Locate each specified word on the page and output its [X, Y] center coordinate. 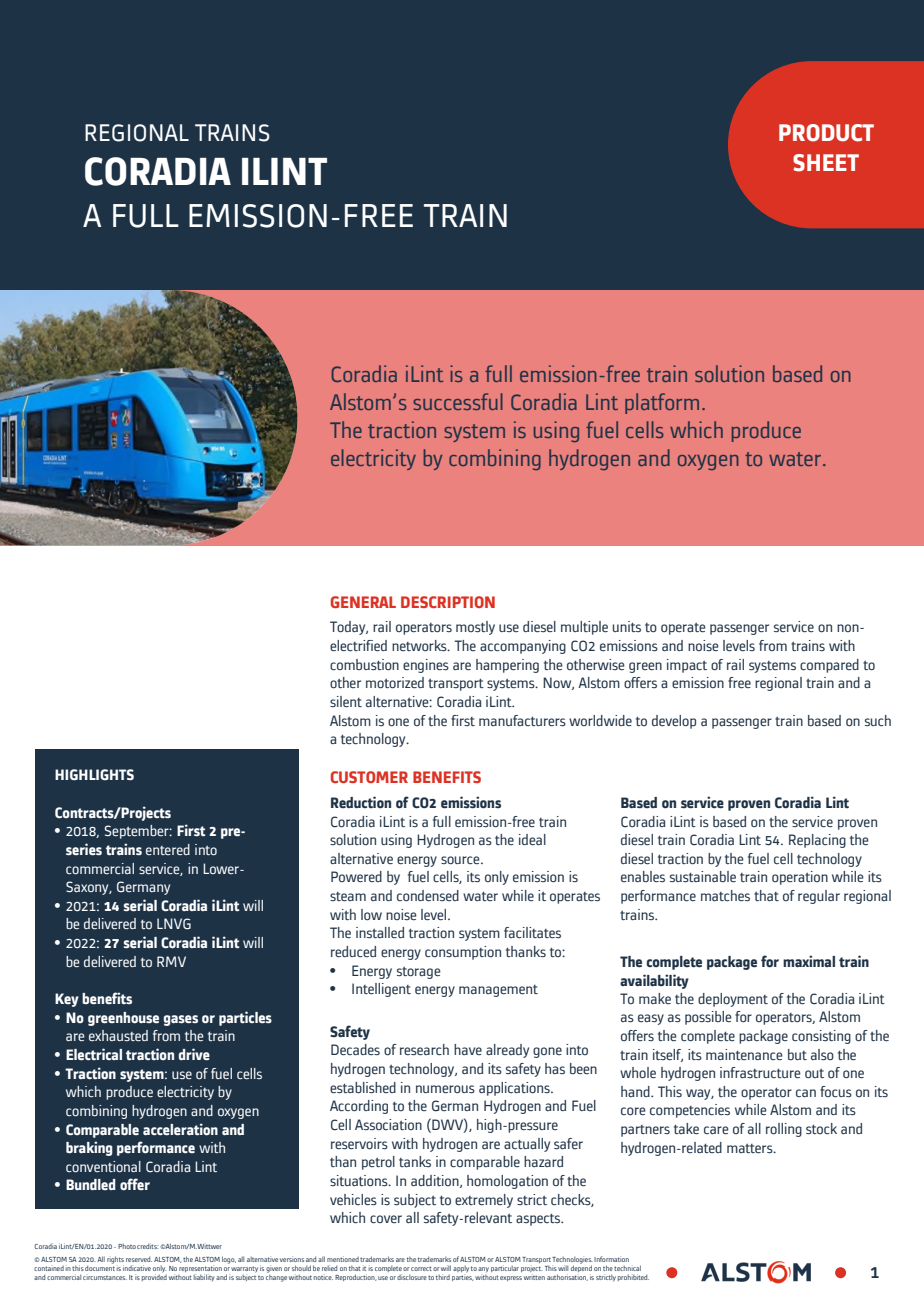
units [627, 626]
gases [181, 1020]
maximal [809, 961]
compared [829, 666]
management [498, 991]
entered [168, 849]
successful [458, 401]
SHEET [826, 163]
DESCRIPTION [448, 602]
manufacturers [522, 720]
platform [662, 403]
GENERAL [363, 602]
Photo [127, 1246]
